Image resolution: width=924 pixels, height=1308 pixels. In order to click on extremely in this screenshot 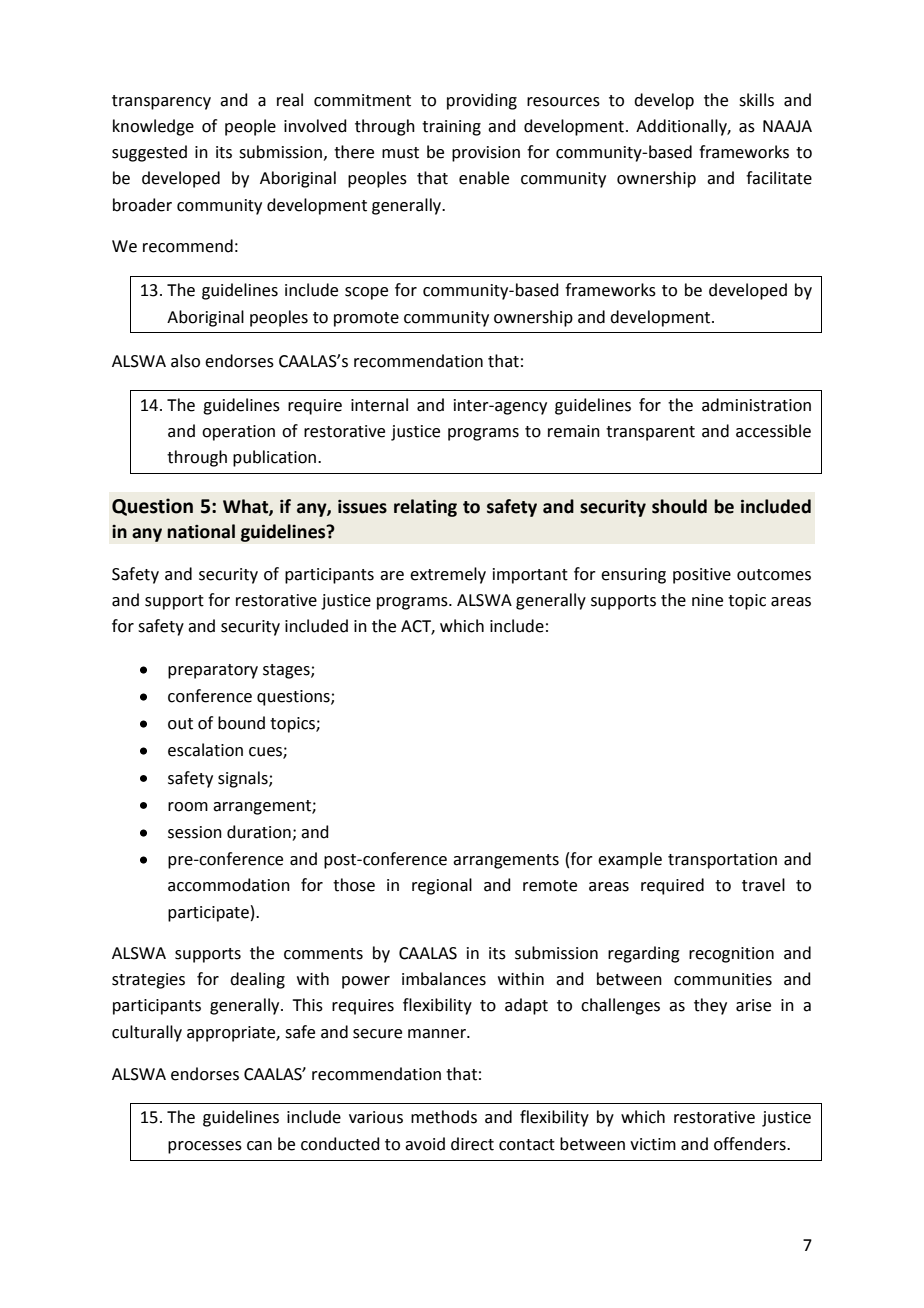, I will do `click(448, 575)`.
